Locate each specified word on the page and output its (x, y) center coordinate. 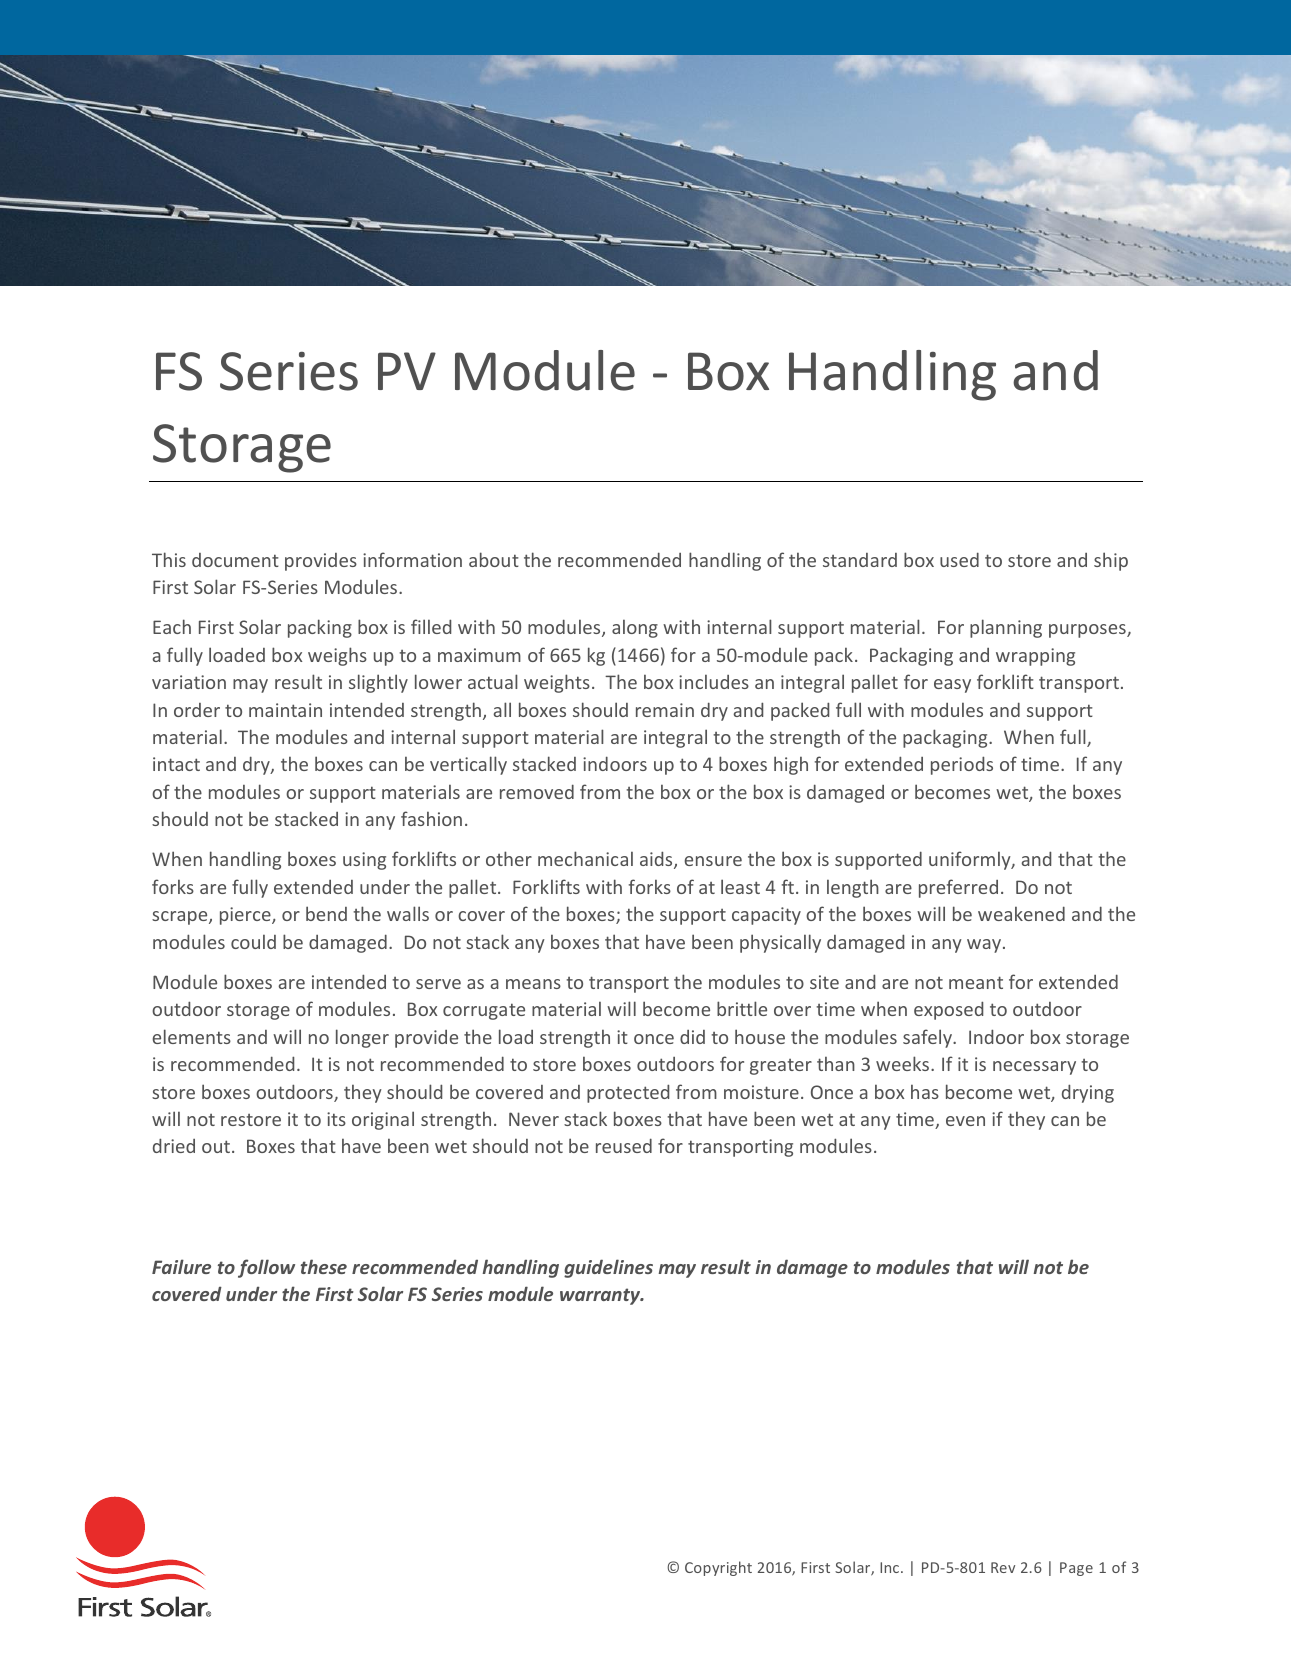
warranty (601, 1296)
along (635, 628)
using (364, 861)
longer (362, 1038)
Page (1076, 1569)
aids (657, 860)
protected (628, 1093)
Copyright (718, 1568)
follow (266, 1268)
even (965, 1121)
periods (962, 765)
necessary (1034, 1068)
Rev (1003, 1567)
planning (1006, 628)
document (235, 560)
